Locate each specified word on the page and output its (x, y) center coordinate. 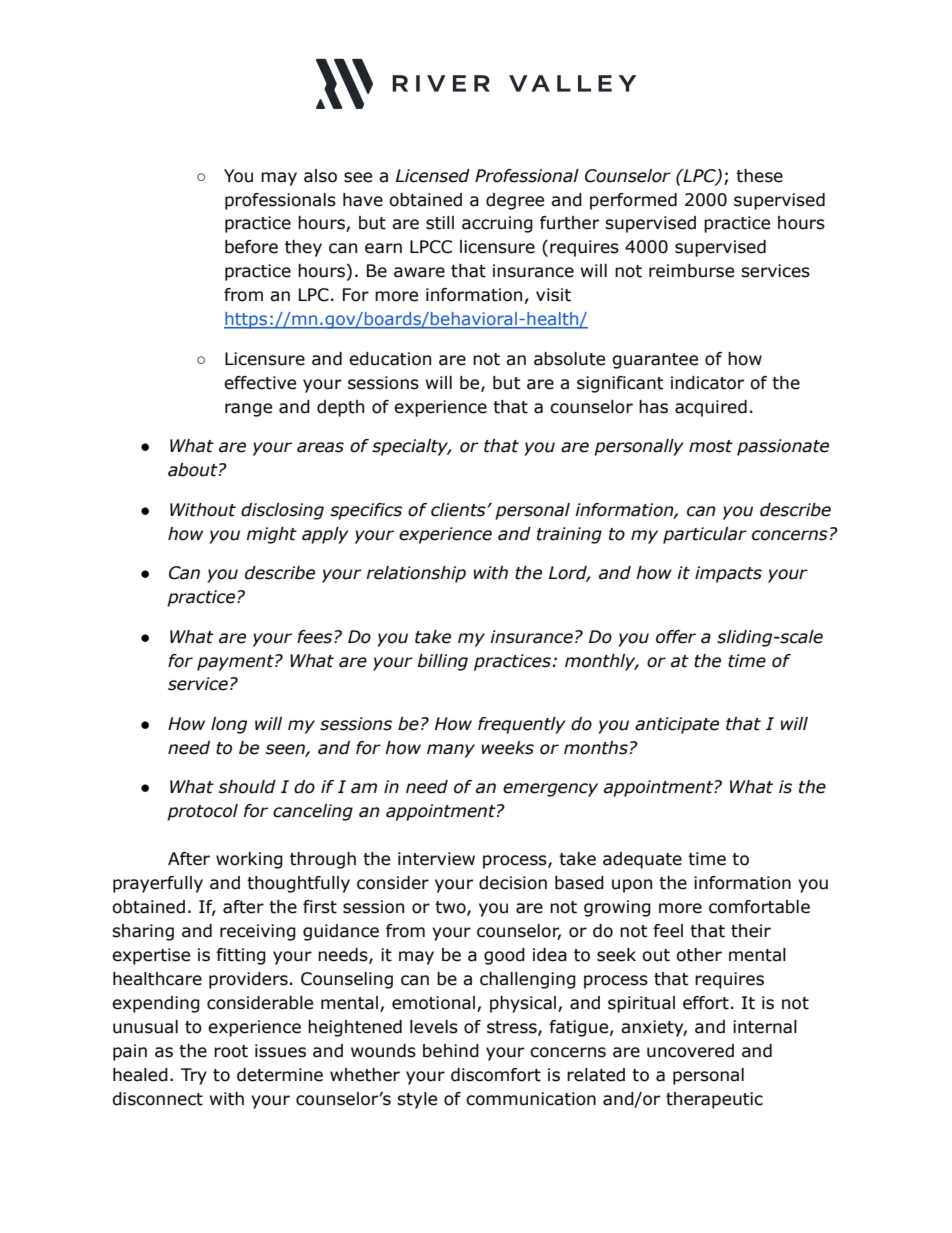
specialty (411, 447)
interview (436, 859)
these (759, 176)
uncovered (690, 1051)
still (440, 223)
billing (442, 662)
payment (236, 663)
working (249, 860)
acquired (711, 408)
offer (676, 637)
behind (451, 1051)
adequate (642, 860)
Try (194, 1076)
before (251, 247)
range (248, 410)
